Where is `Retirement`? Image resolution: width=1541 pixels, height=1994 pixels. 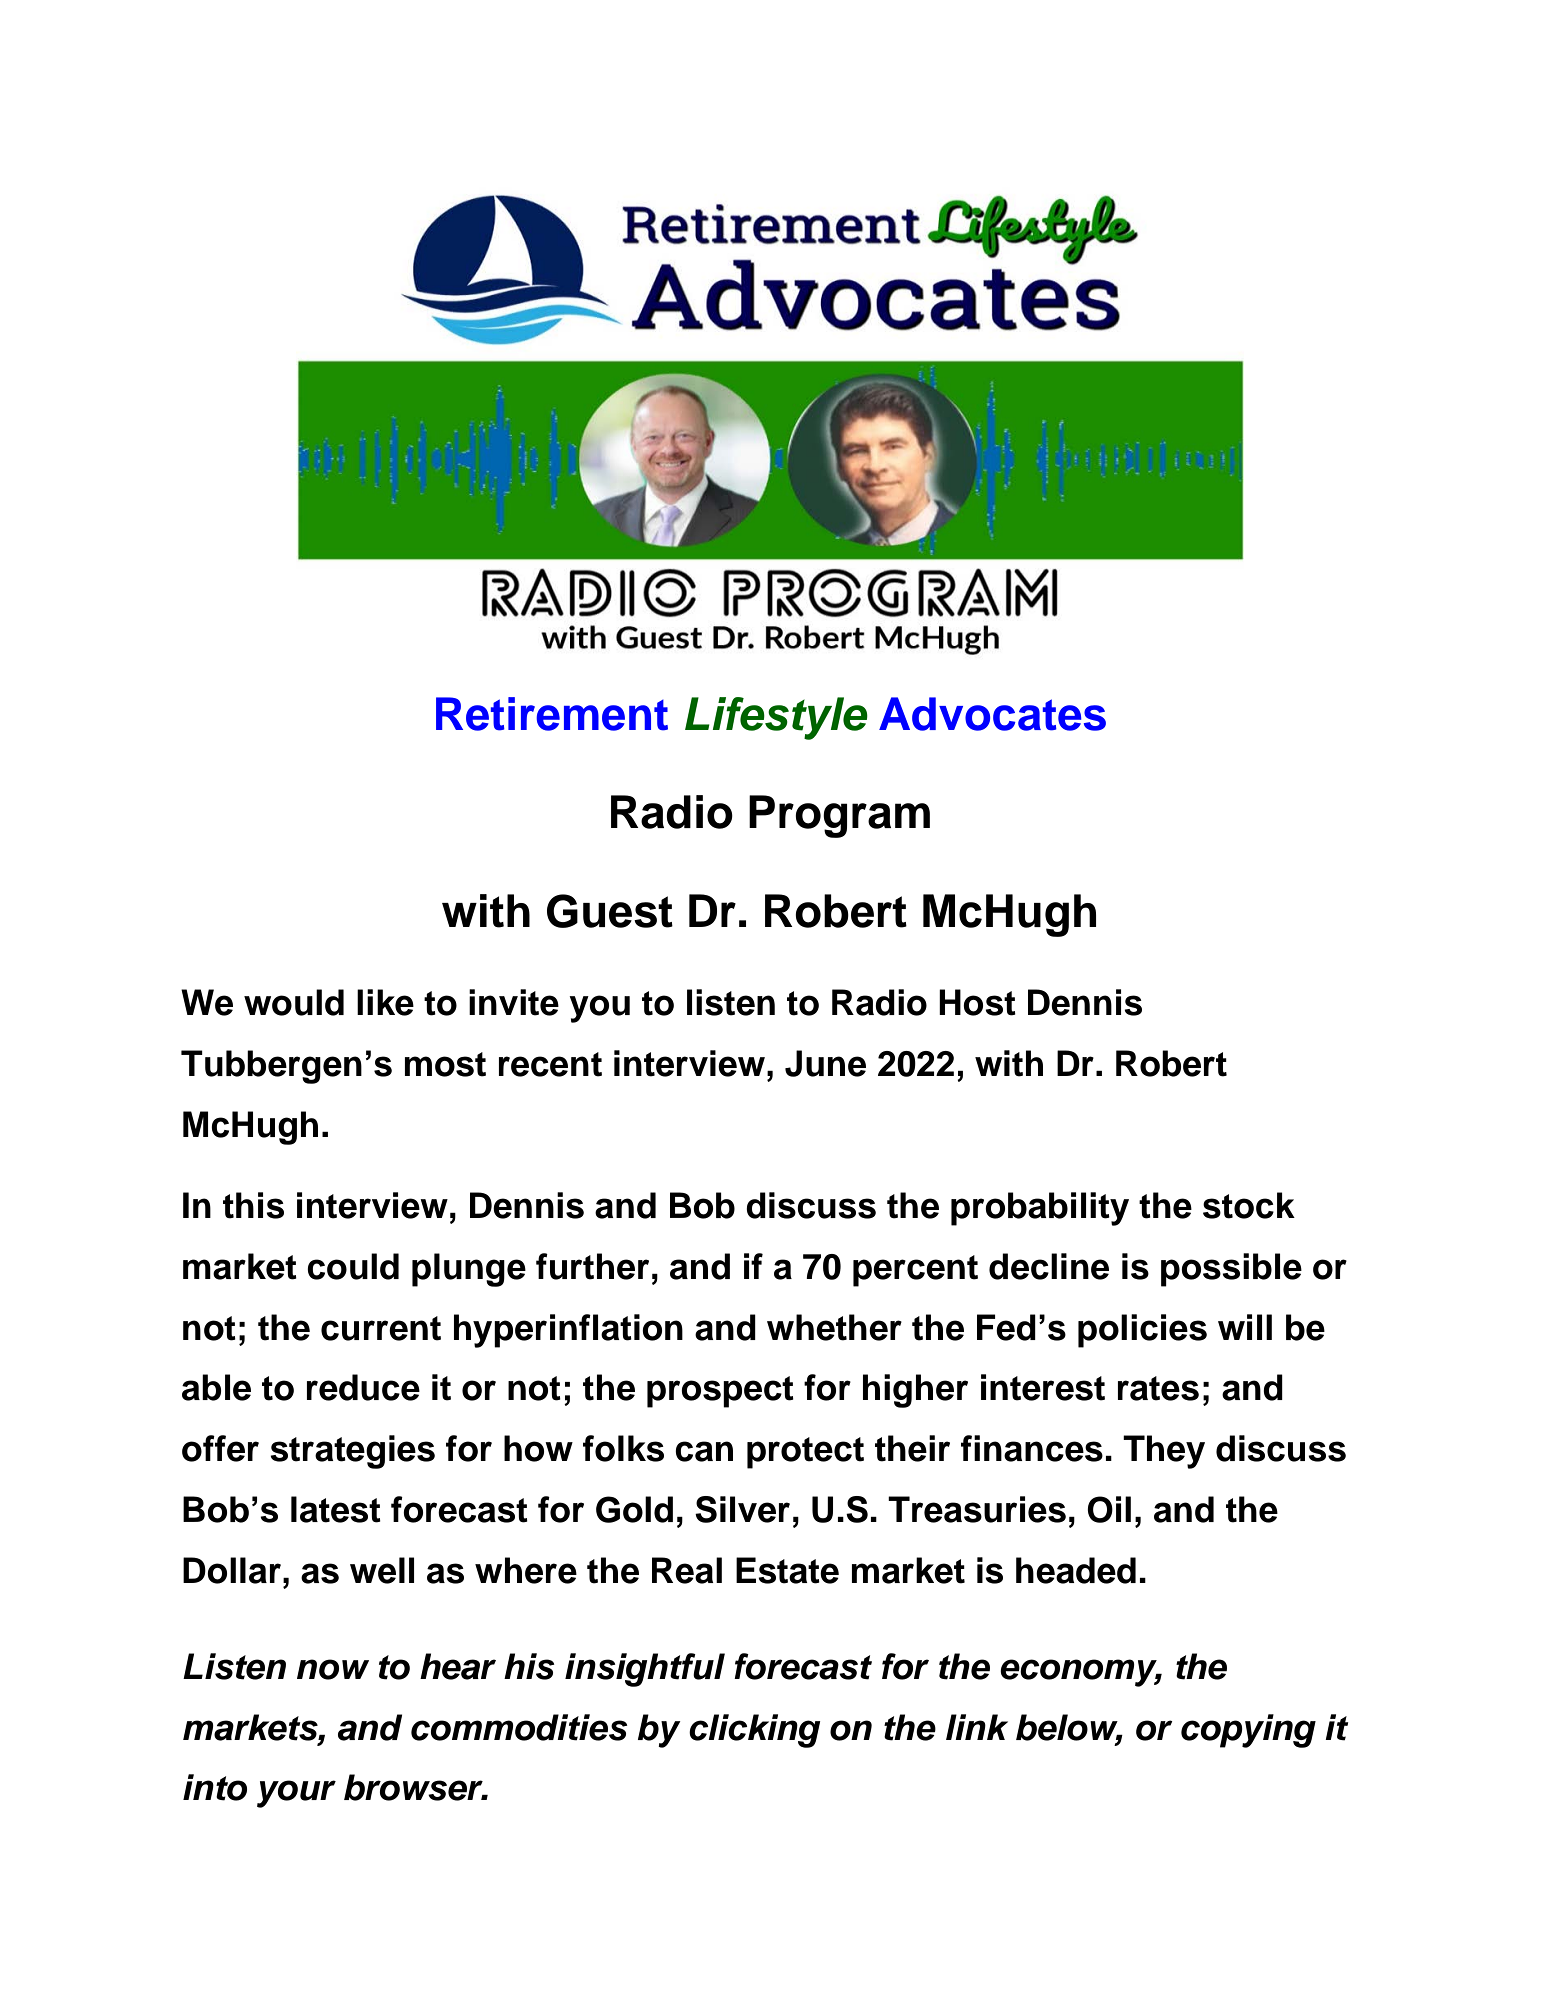 Retirement is located at coordinates (552, 714).
